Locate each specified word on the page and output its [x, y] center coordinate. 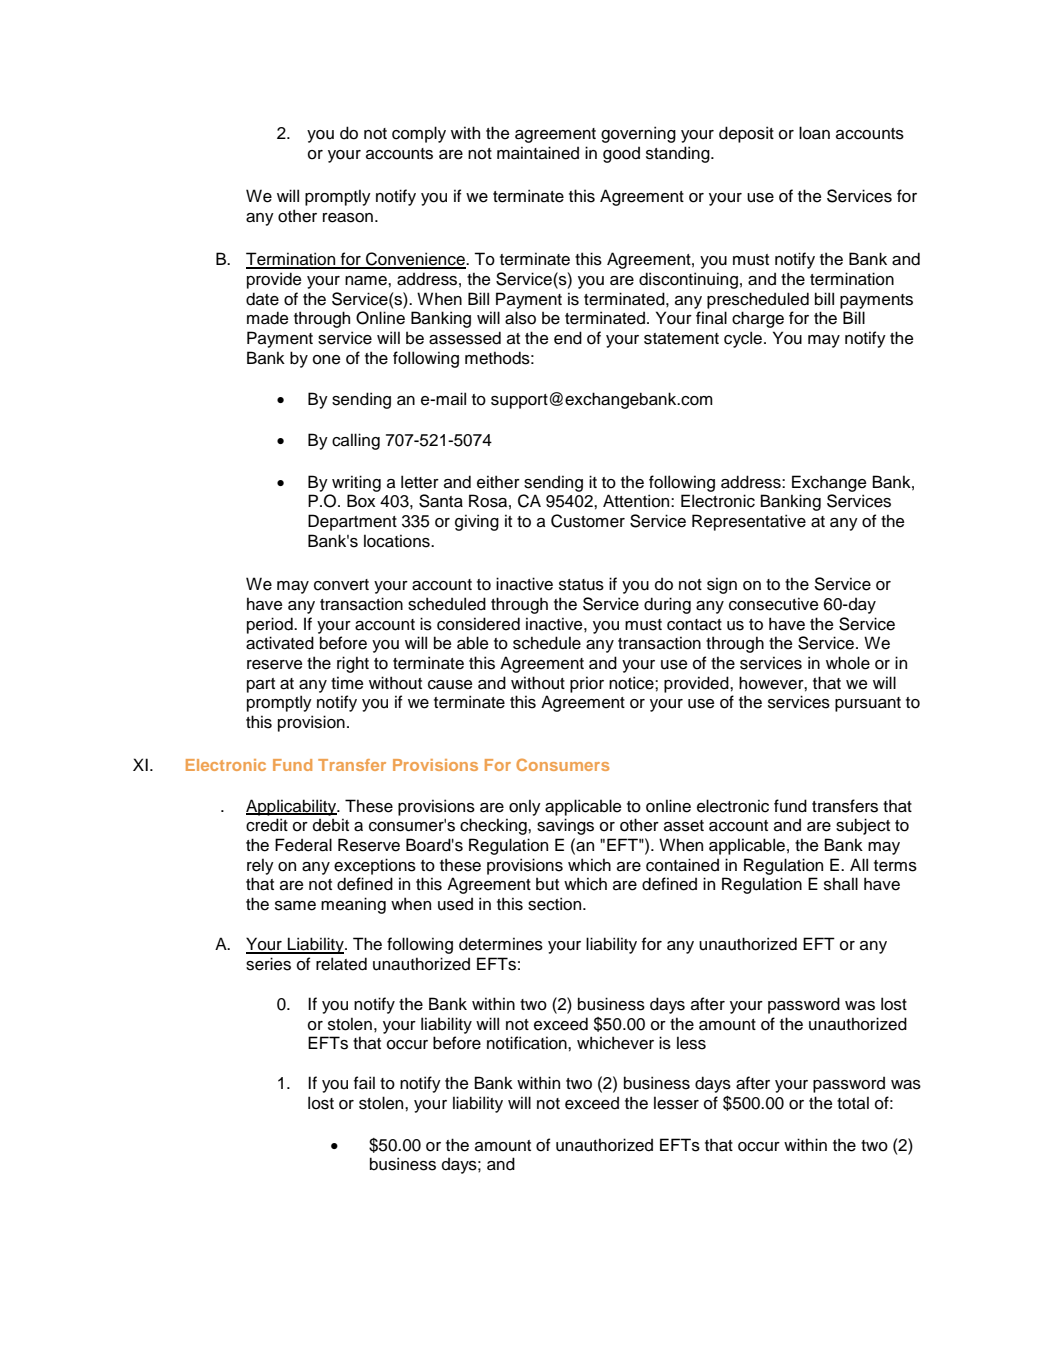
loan [814, 133]
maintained [538, 153]
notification [528, 1043]
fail [364, 1083]
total [853, 1103]
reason [348, 218]
